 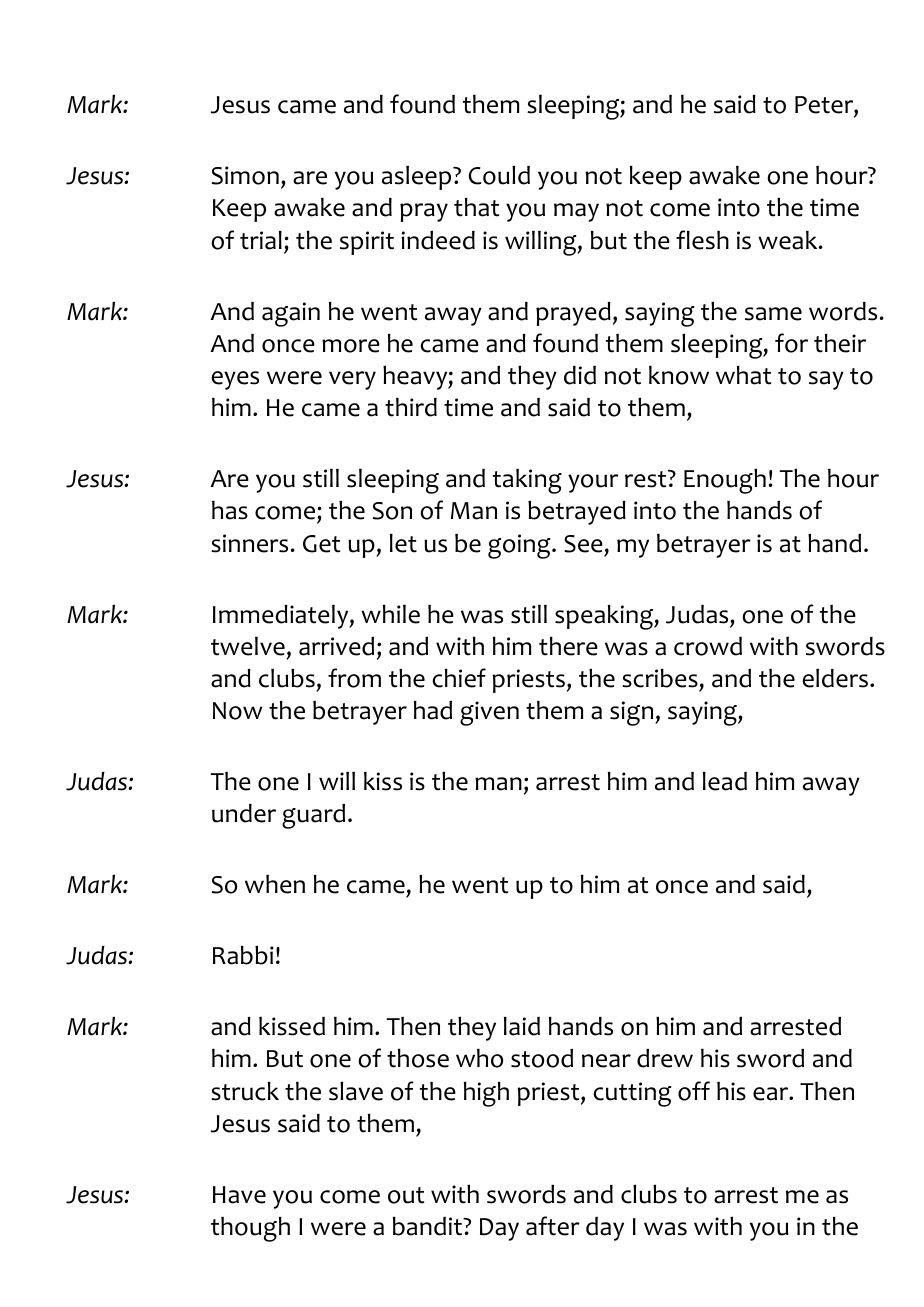 What do you see at coordinates (553, 1226) in the document?
I see `after` at bounding box center [553, 1226].
